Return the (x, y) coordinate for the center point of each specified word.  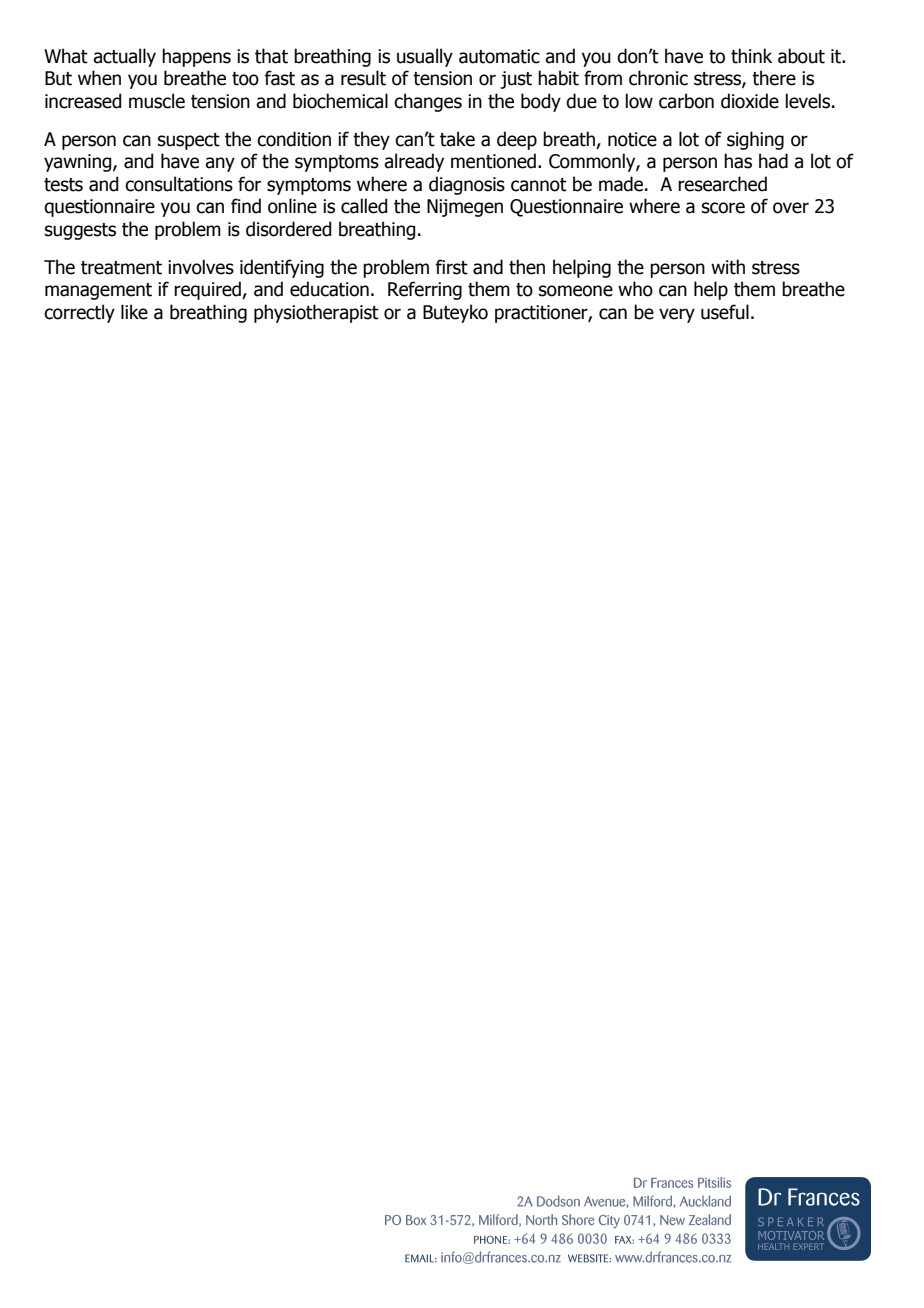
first (451, 267)
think (751, 56)
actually (124, 57)
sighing (755, 140)
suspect (189, 141)
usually (425, 57)
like (134, 312)
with (728, 267)
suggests (80, 231)
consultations (179, 184)
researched (722, 184)
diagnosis (467, 185)
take (457, 139)
